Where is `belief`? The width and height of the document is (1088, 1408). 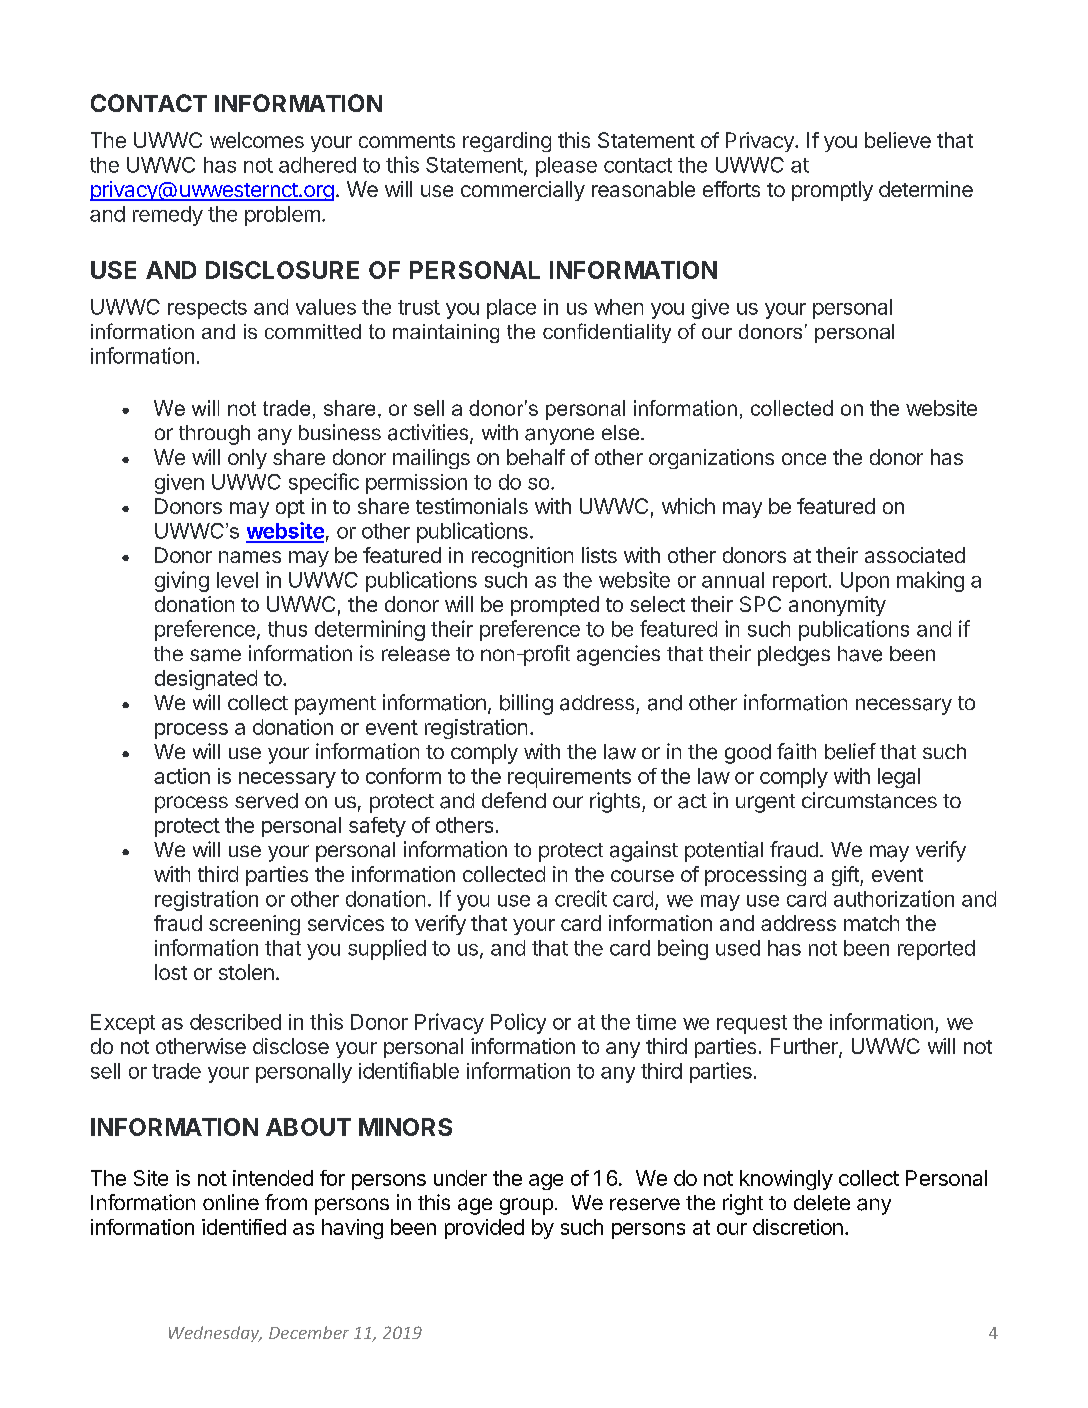
belief is located at coordinates (850, 751).
